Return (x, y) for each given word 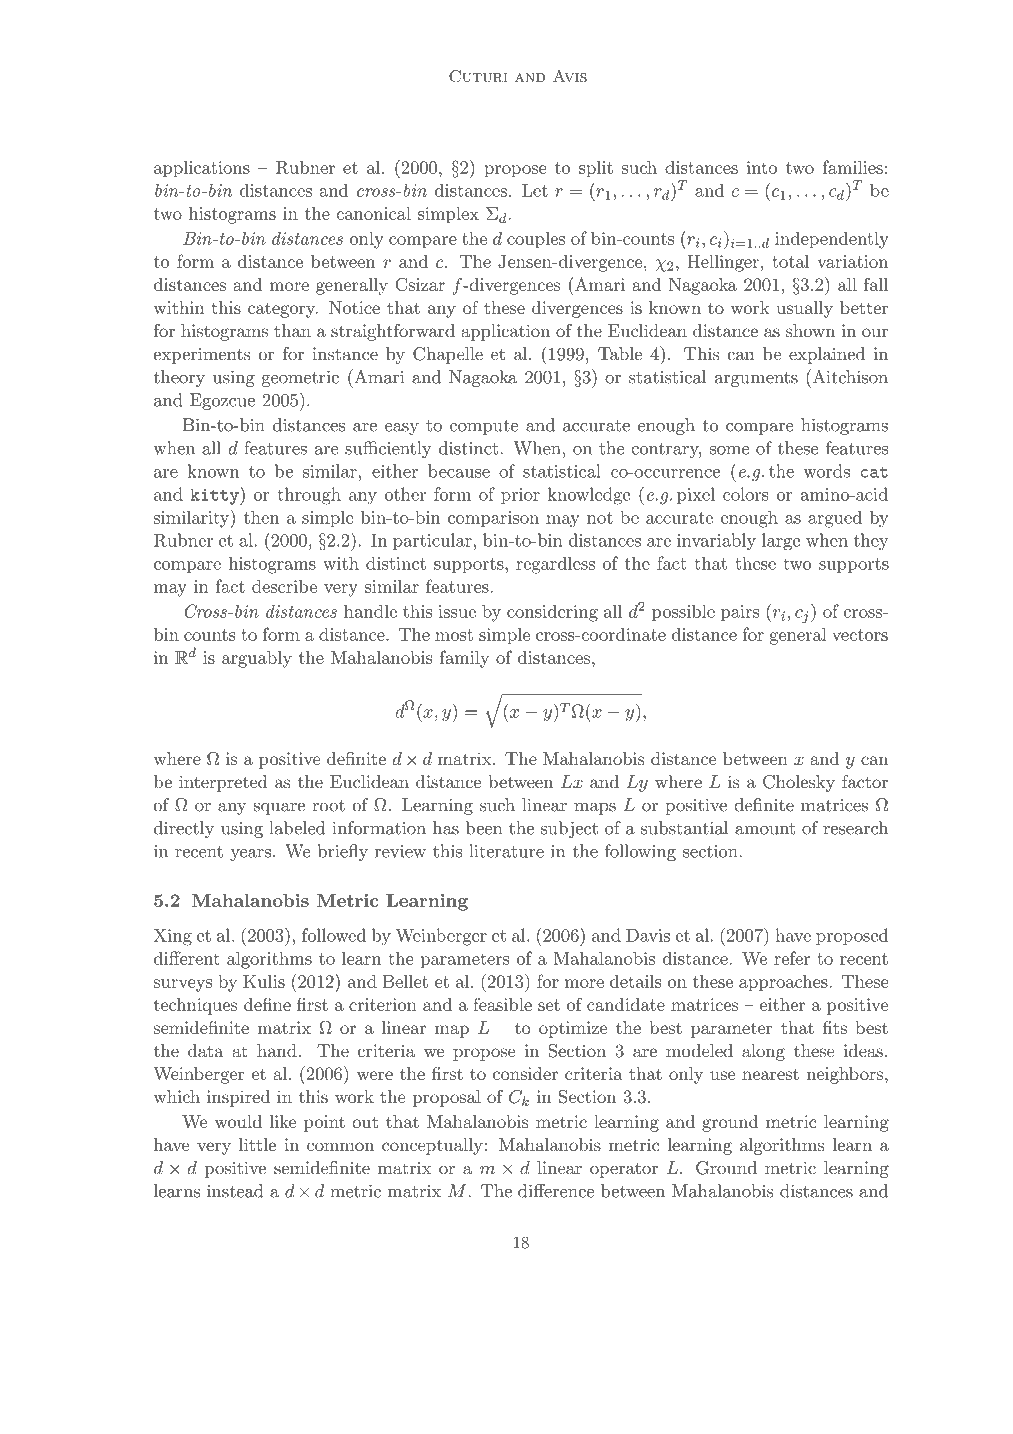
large (781, 542)
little (257, 1144)
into (762, 167)
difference (556, 1191)
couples (536, 240)
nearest (770, 1074)
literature (506, 851)
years (250, 855)
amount (765, 829)
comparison (493, 519)
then (261, 517)
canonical (373, 213)
